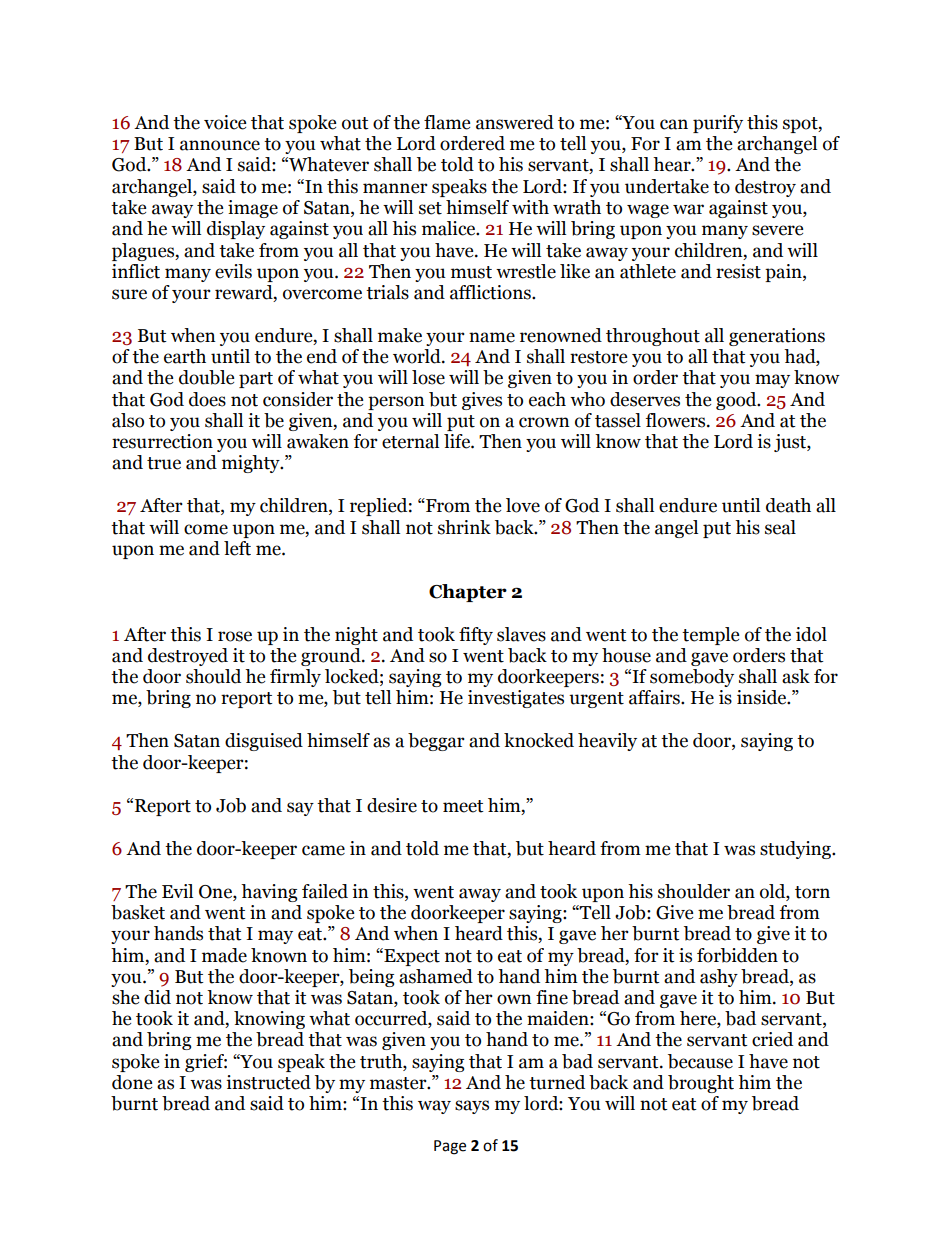  Describe the element at coordinates (476, 636) in the image. I see `fifty` at that location.
